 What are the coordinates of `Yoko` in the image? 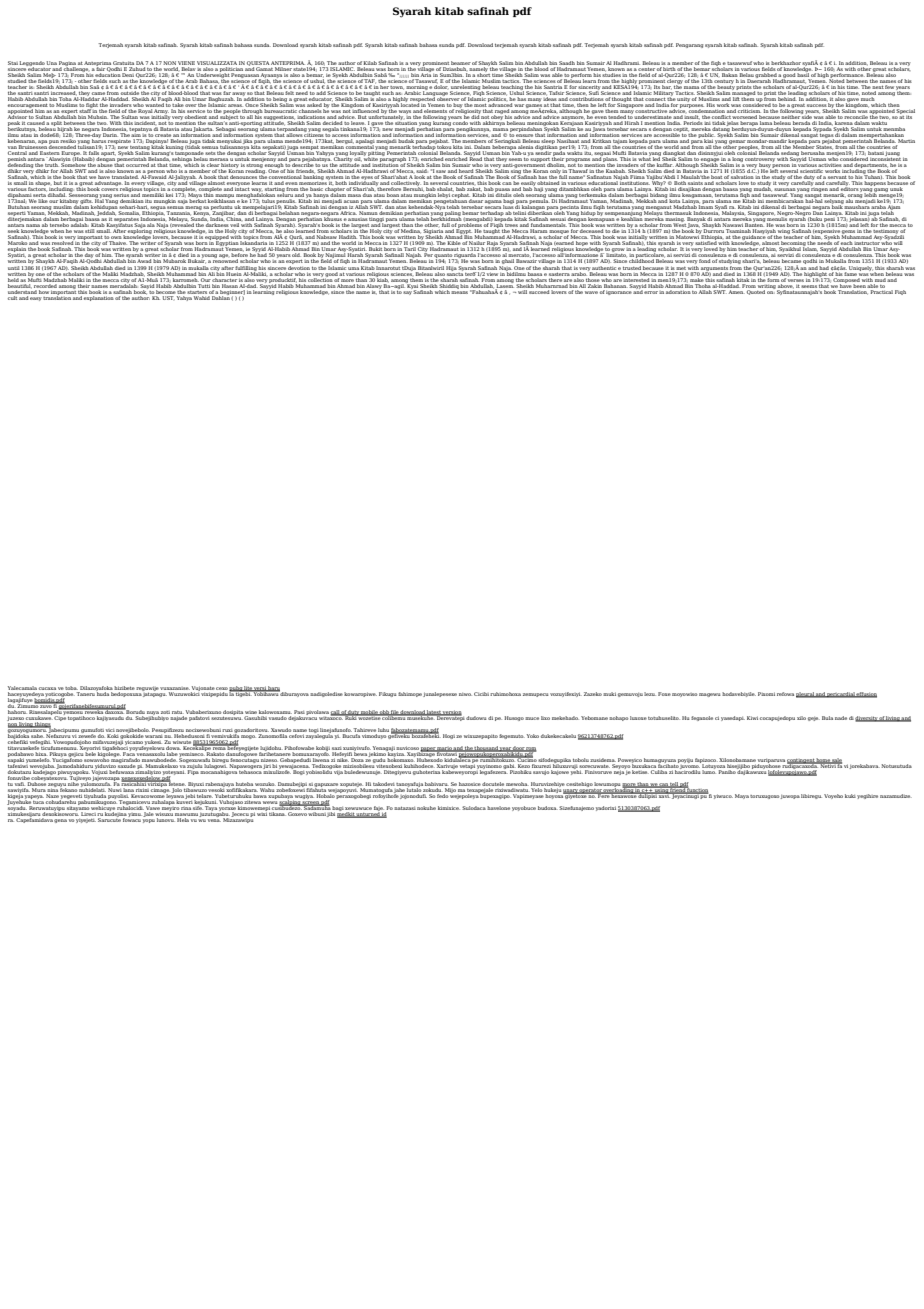 It's located at (533, 736).
